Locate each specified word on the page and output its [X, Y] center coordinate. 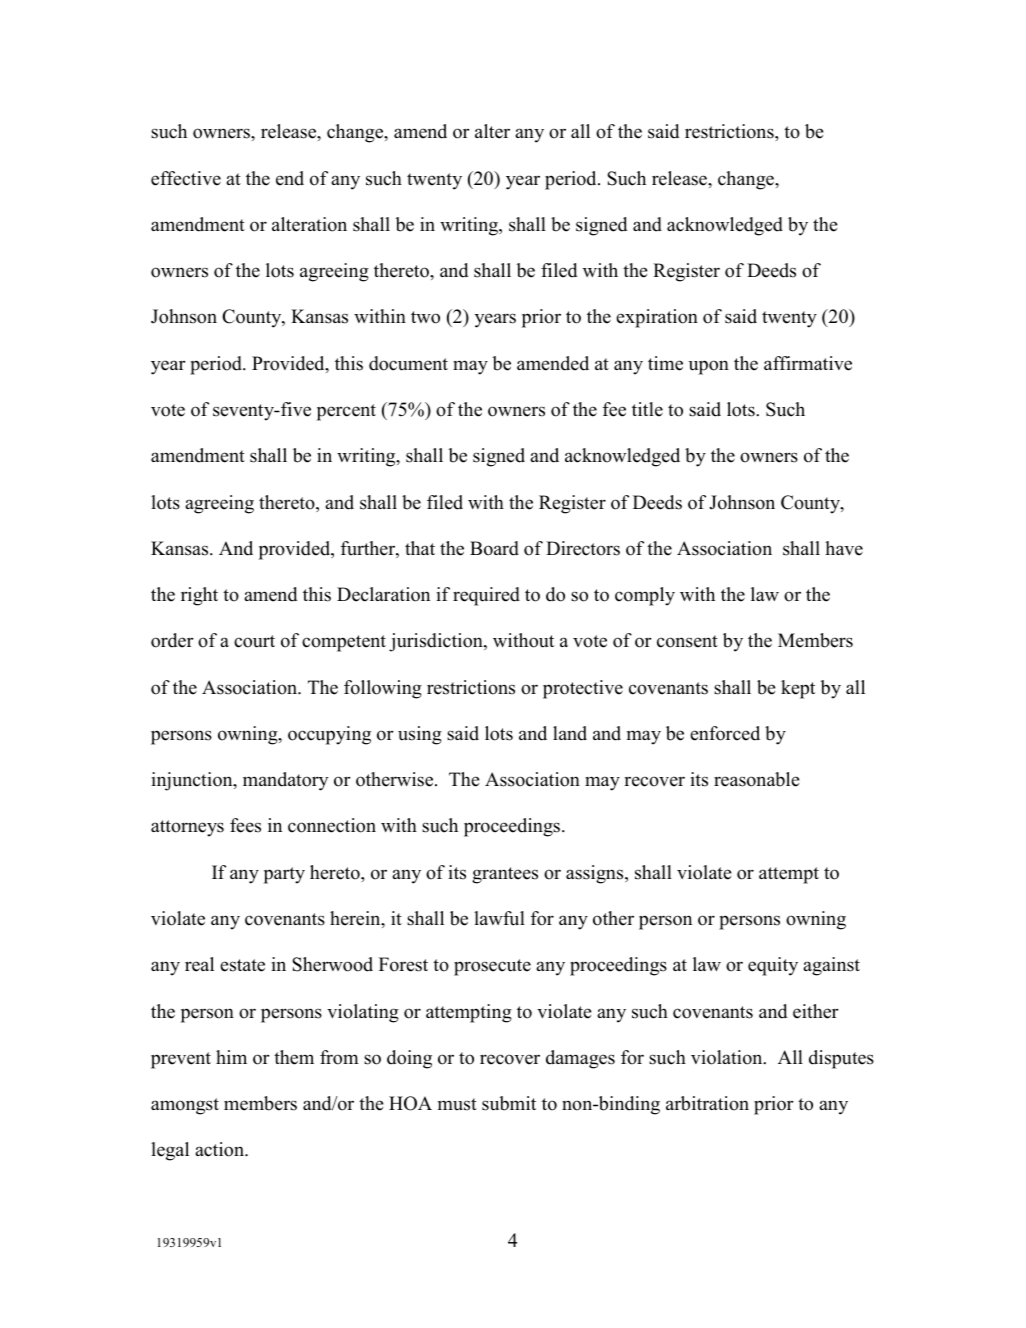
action [220, 1149]
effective [186, 178]
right [199, 596]
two [425, 317]
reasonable [757, 779]
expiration [657, 318]
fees [245, 825]
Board [494, 548]
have [844, 548]
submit [509, 1103]
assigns [596, 874]
